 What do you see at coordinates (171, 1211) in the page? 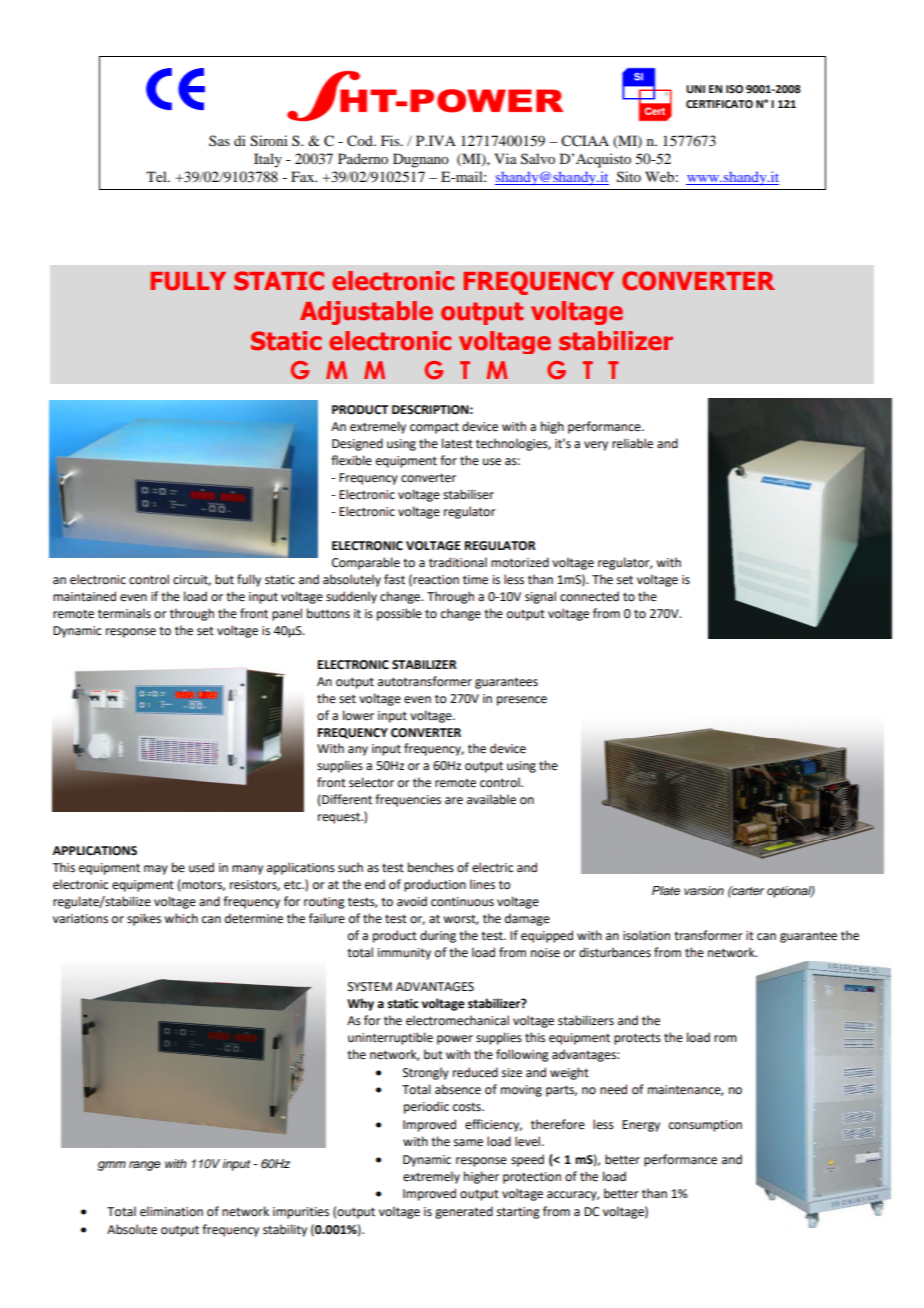
I see `elimination` at bounding box center [171, 1211].
